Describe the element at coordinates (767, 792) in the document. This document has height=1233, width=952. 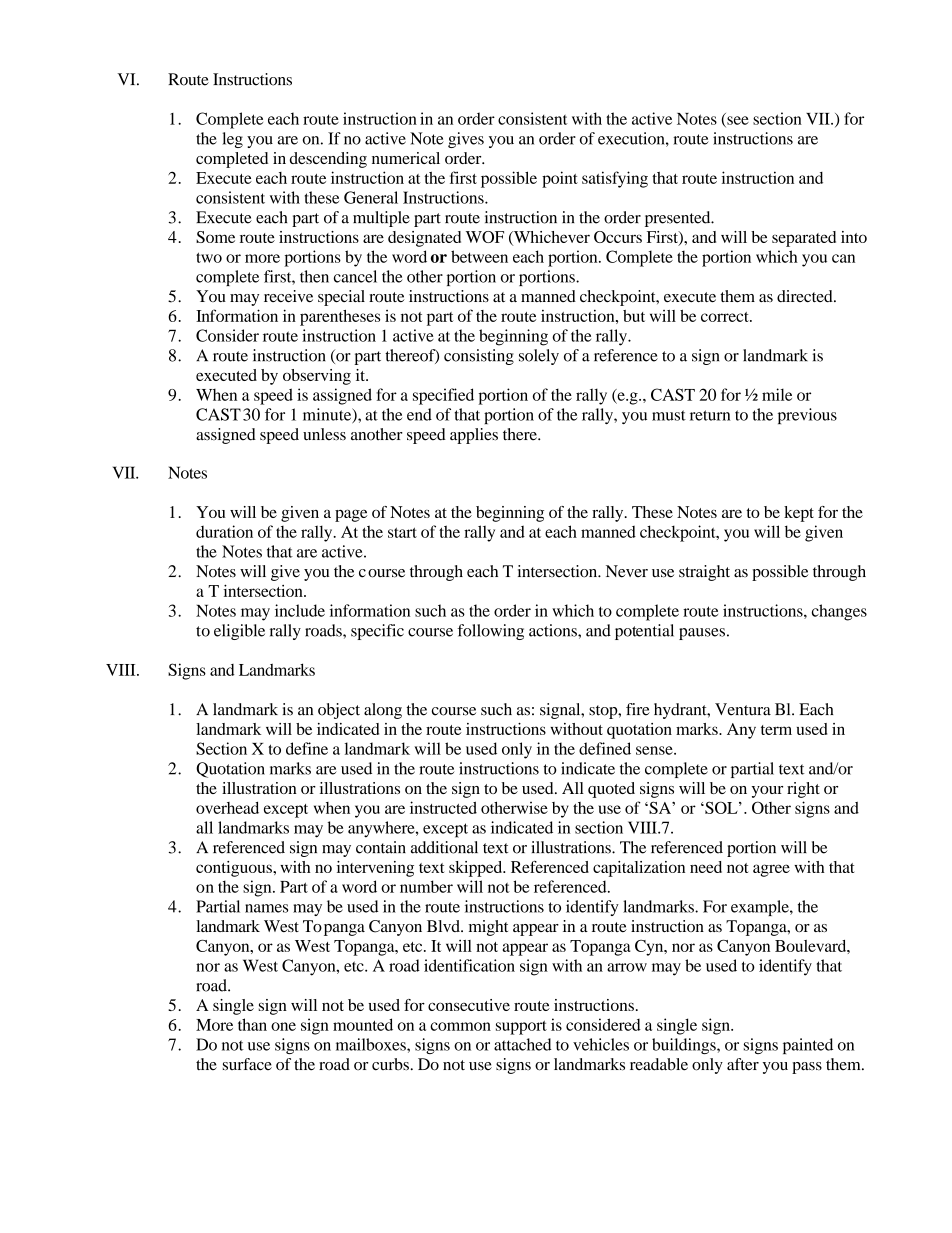
I see `your` at that location.
